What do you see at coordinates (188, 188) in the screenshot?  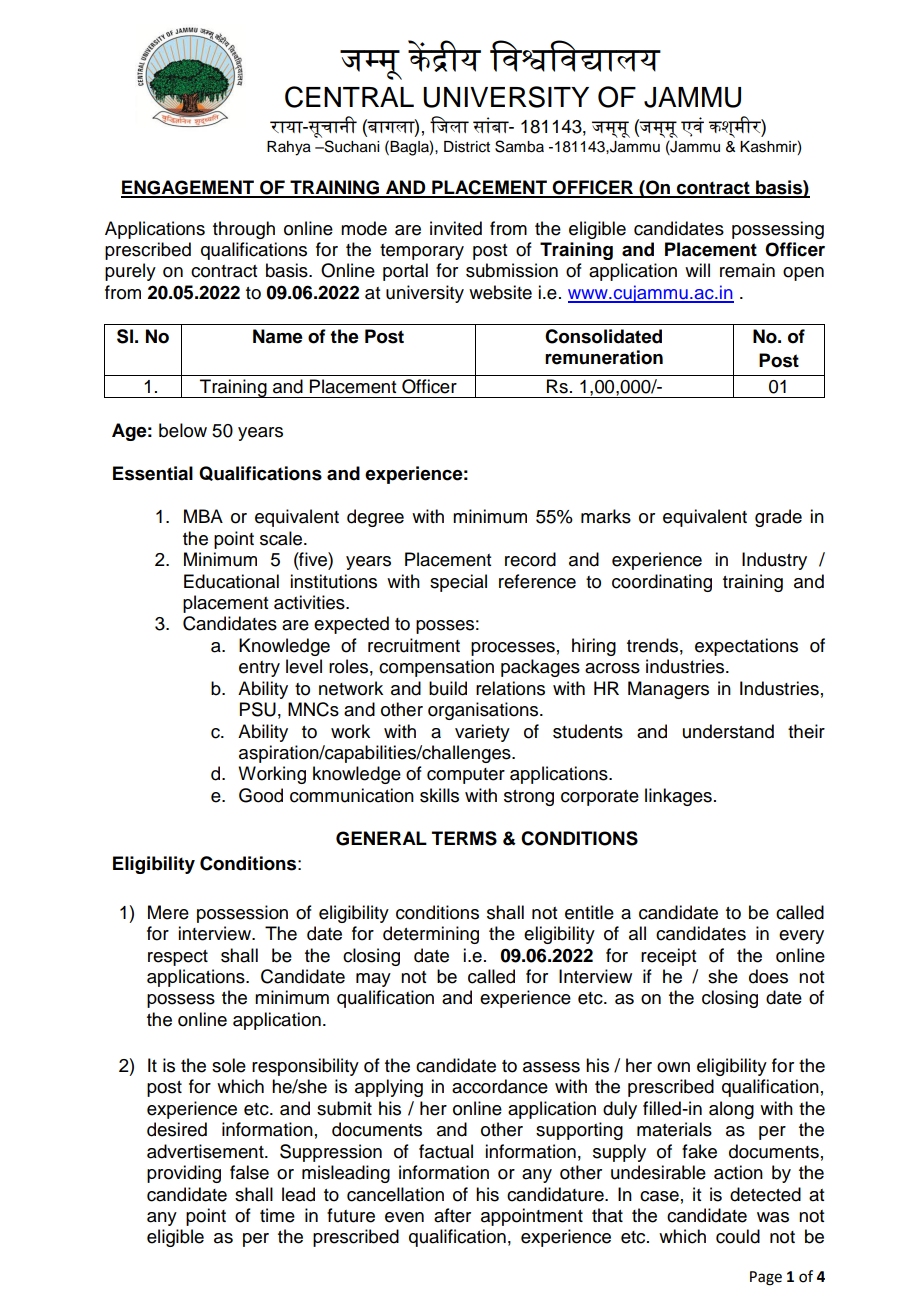 I see `ENGAGEMENT` at bounding box center [188, 188].
